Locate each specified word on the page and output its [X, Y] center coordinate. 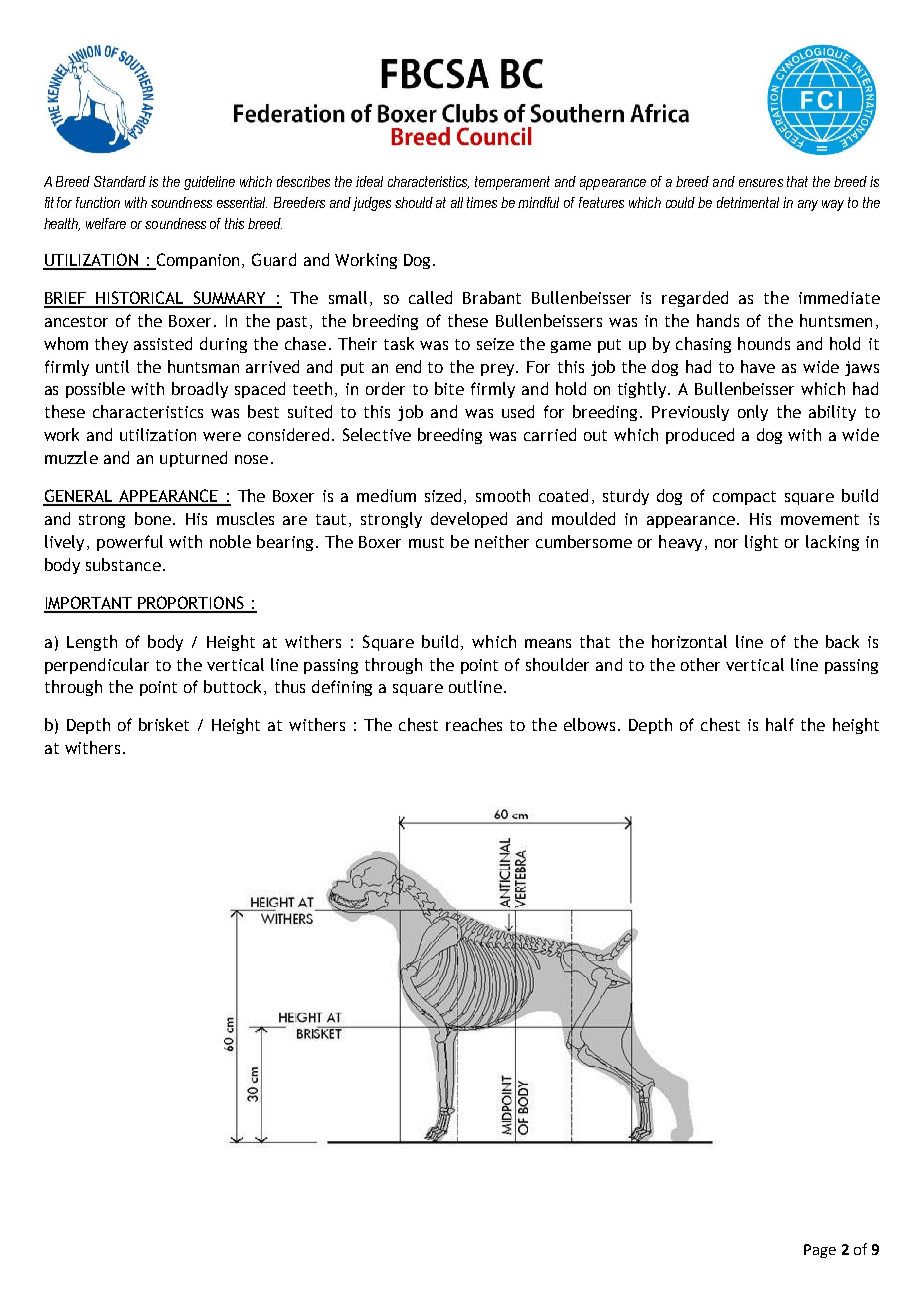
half [780, 724]
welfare [106, 223]
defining [342, 688]
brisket [164, 724]
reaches [474, 724]
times [482, 202]
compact [744, 498]
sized [443, 495]
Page [820, 1251]
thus [290, 686]
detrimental [748, 202]
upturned [193, 459]
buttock [234, 687]
